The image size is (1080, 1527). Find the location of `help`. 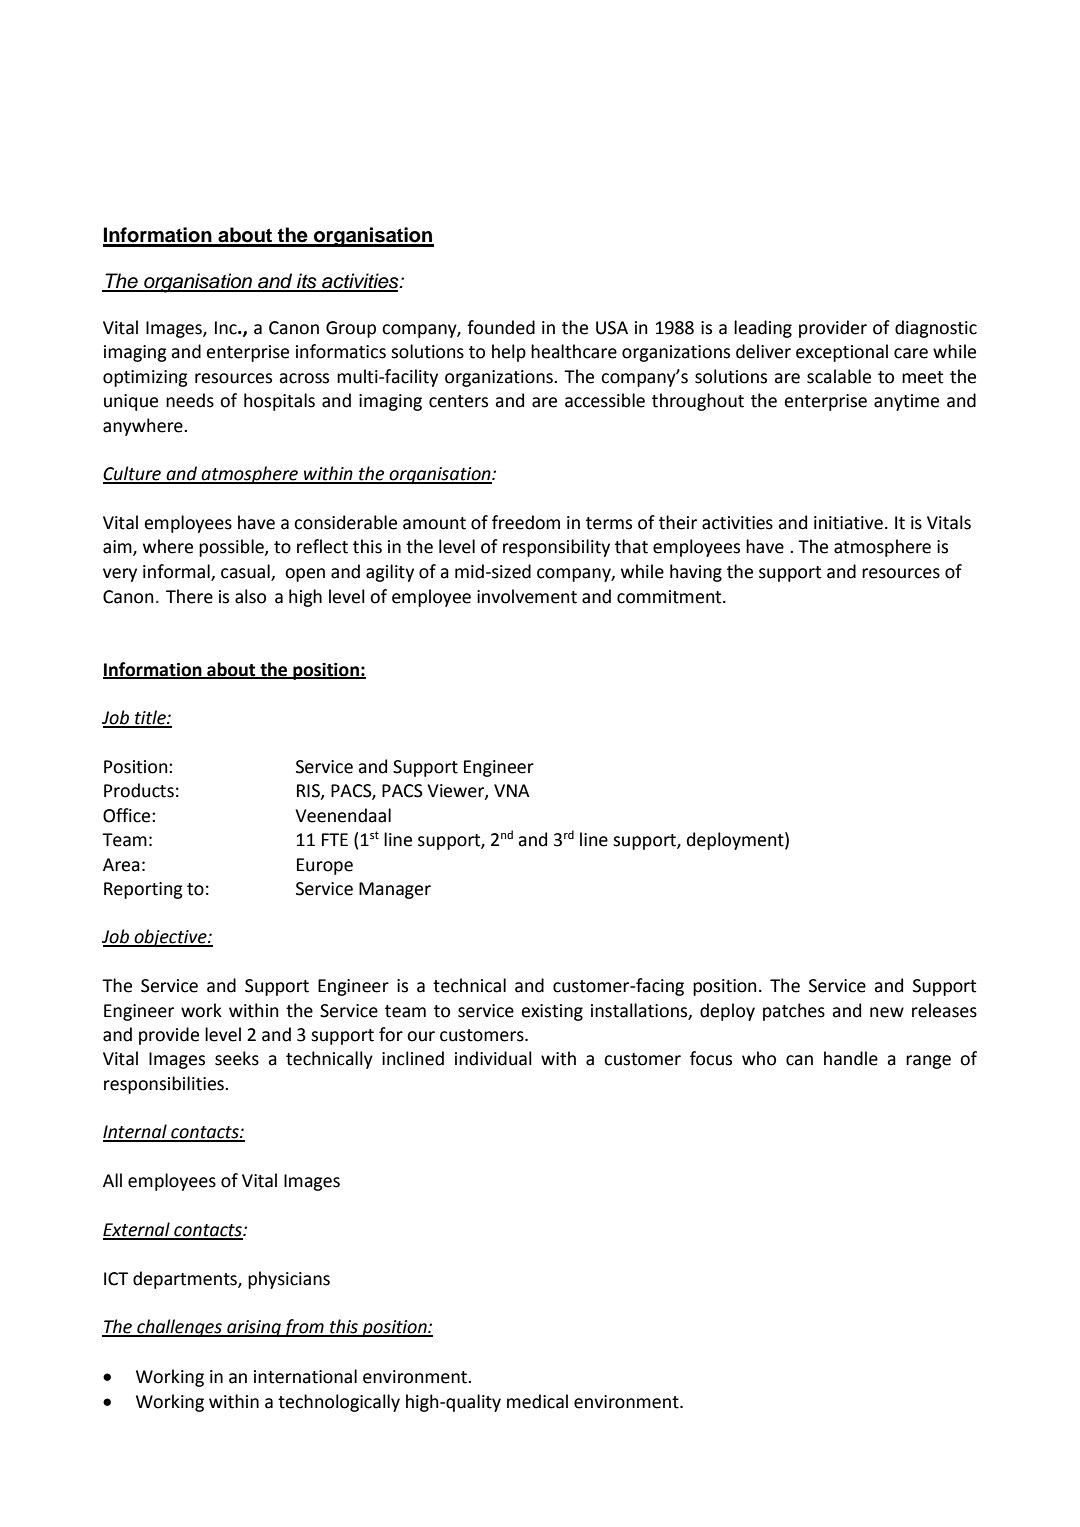

help is located at coordinates (509, 353).
